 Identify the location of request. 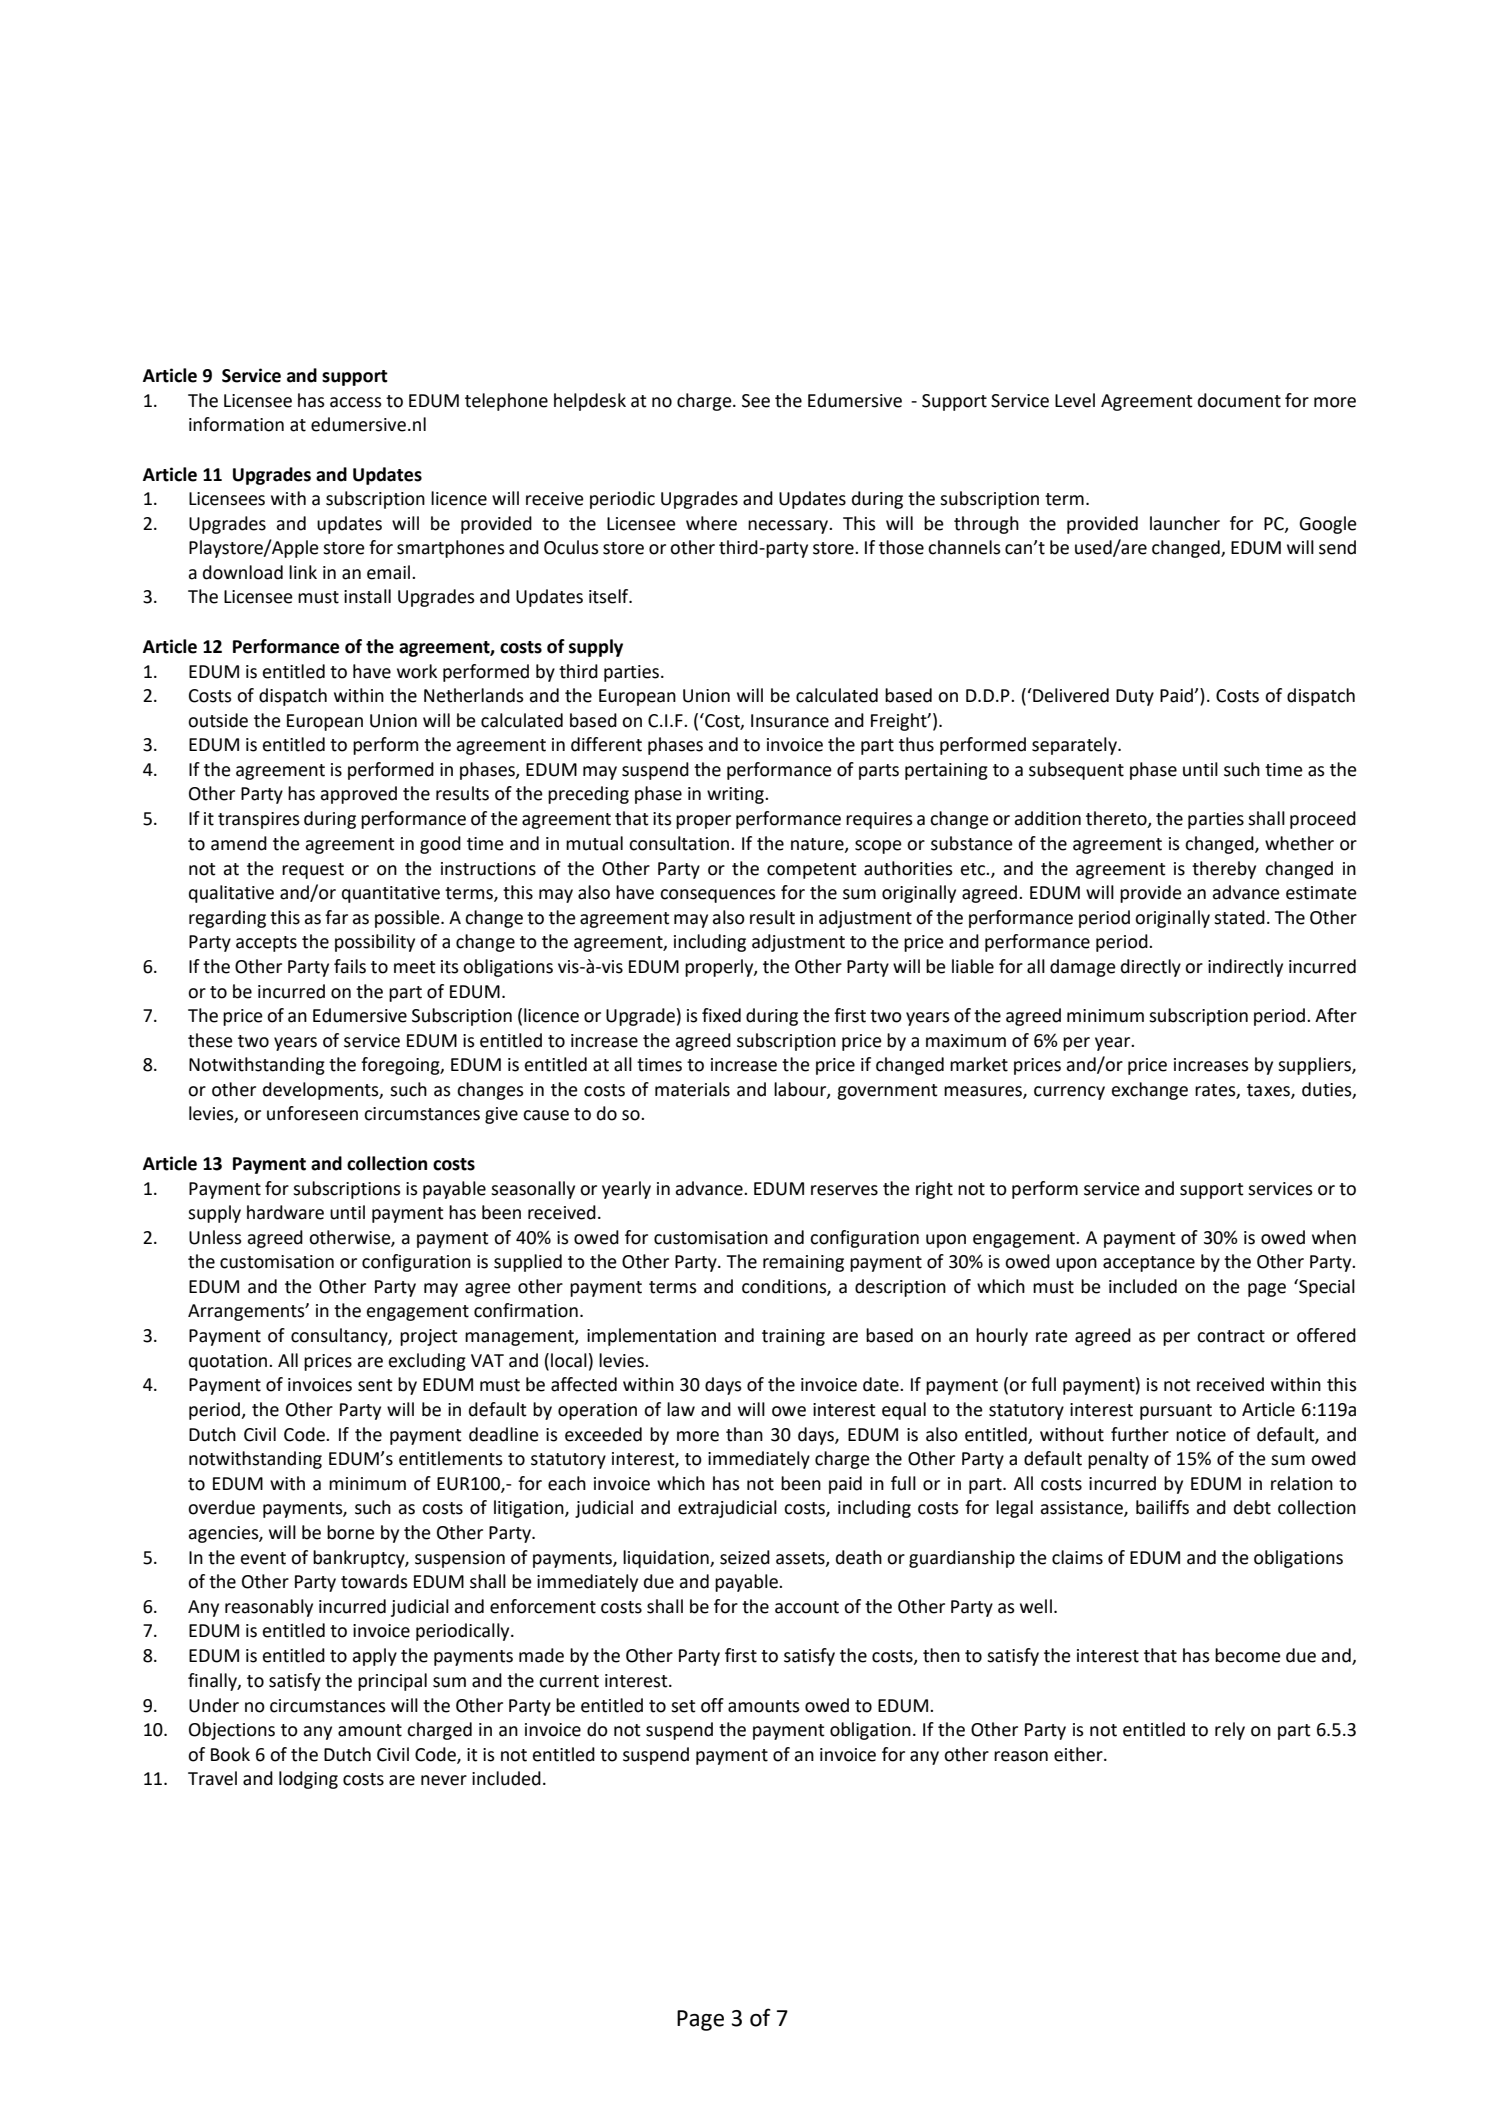
(313, 871).
